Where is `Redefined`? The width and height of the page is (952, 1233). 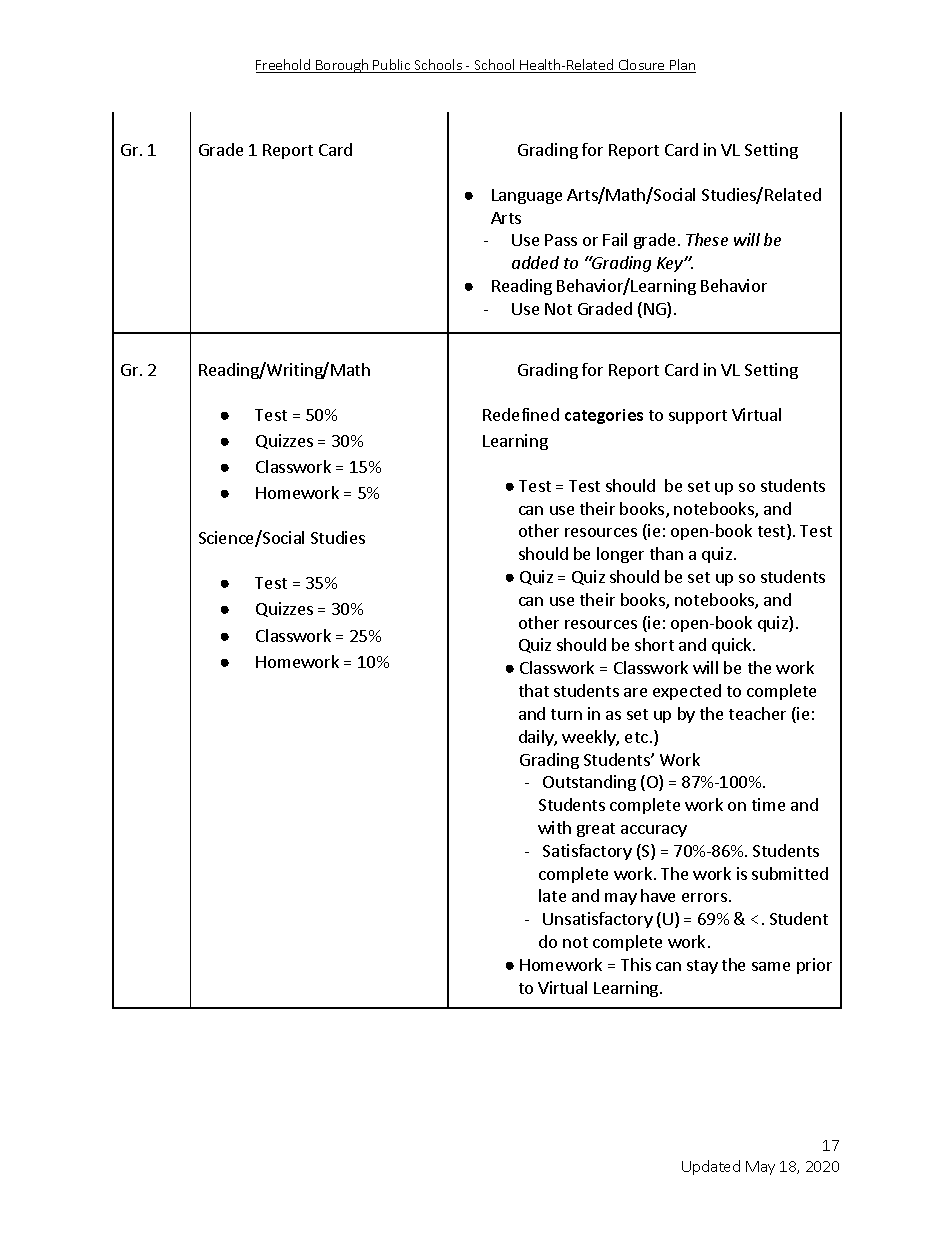
Redefined is located at coordinates (521, 414).
